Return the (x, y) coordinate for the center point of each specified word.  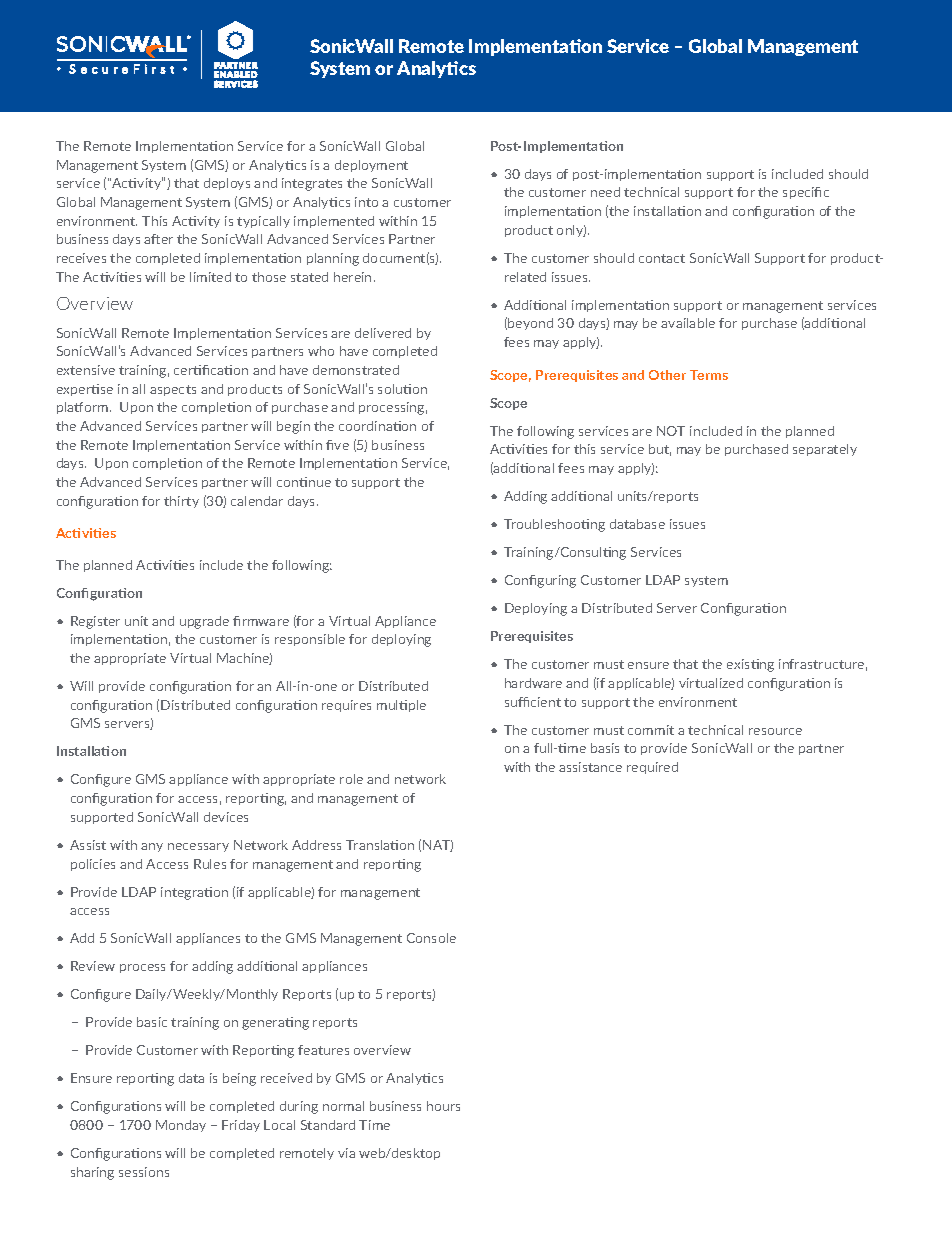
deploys (227, 184)
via (346, 1153)
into (366, 202)
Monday (181, 1126)
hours (443, 1106)
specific (806, 193)
